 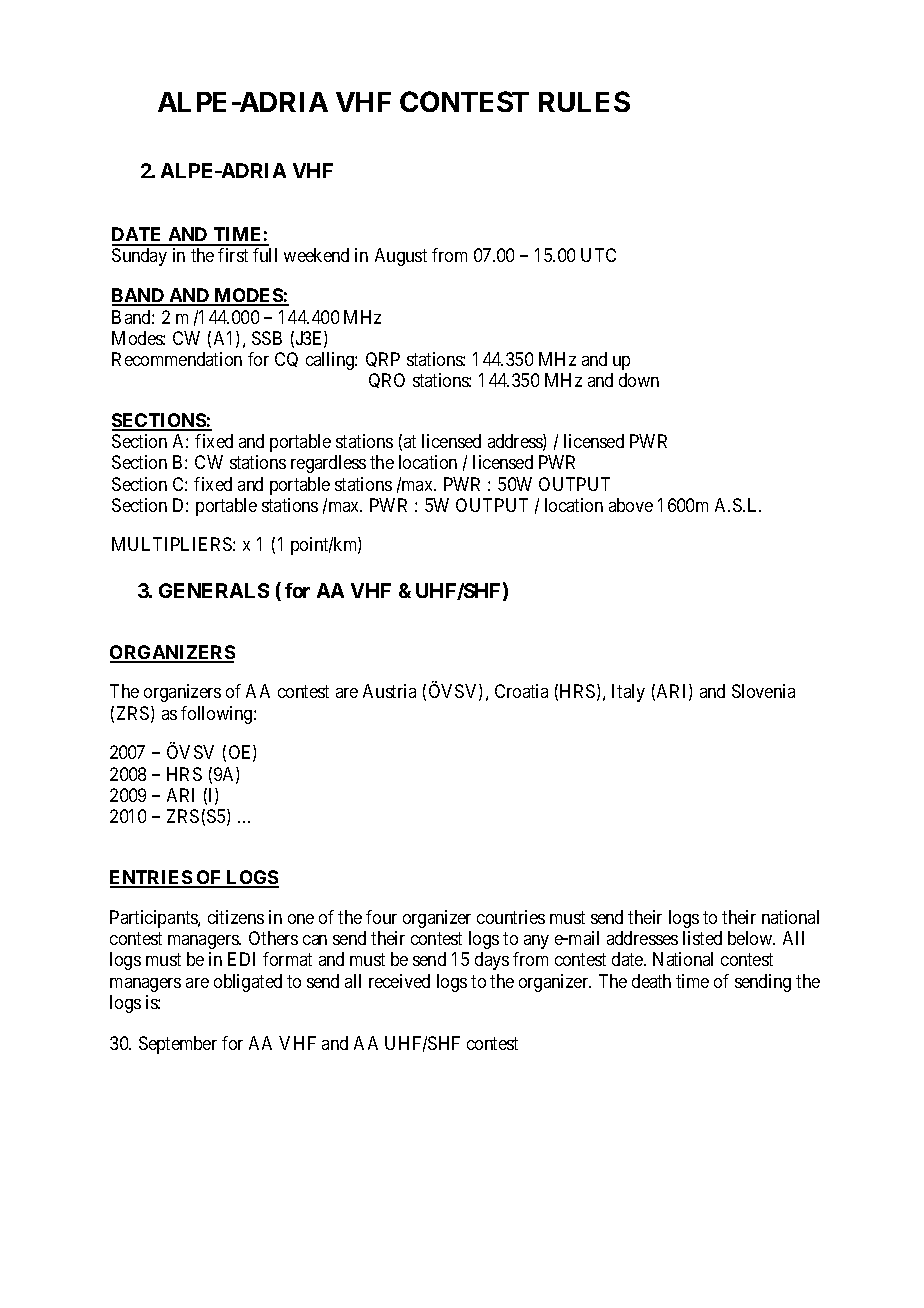 I want to click on September, so click(x=178, y=1045).
